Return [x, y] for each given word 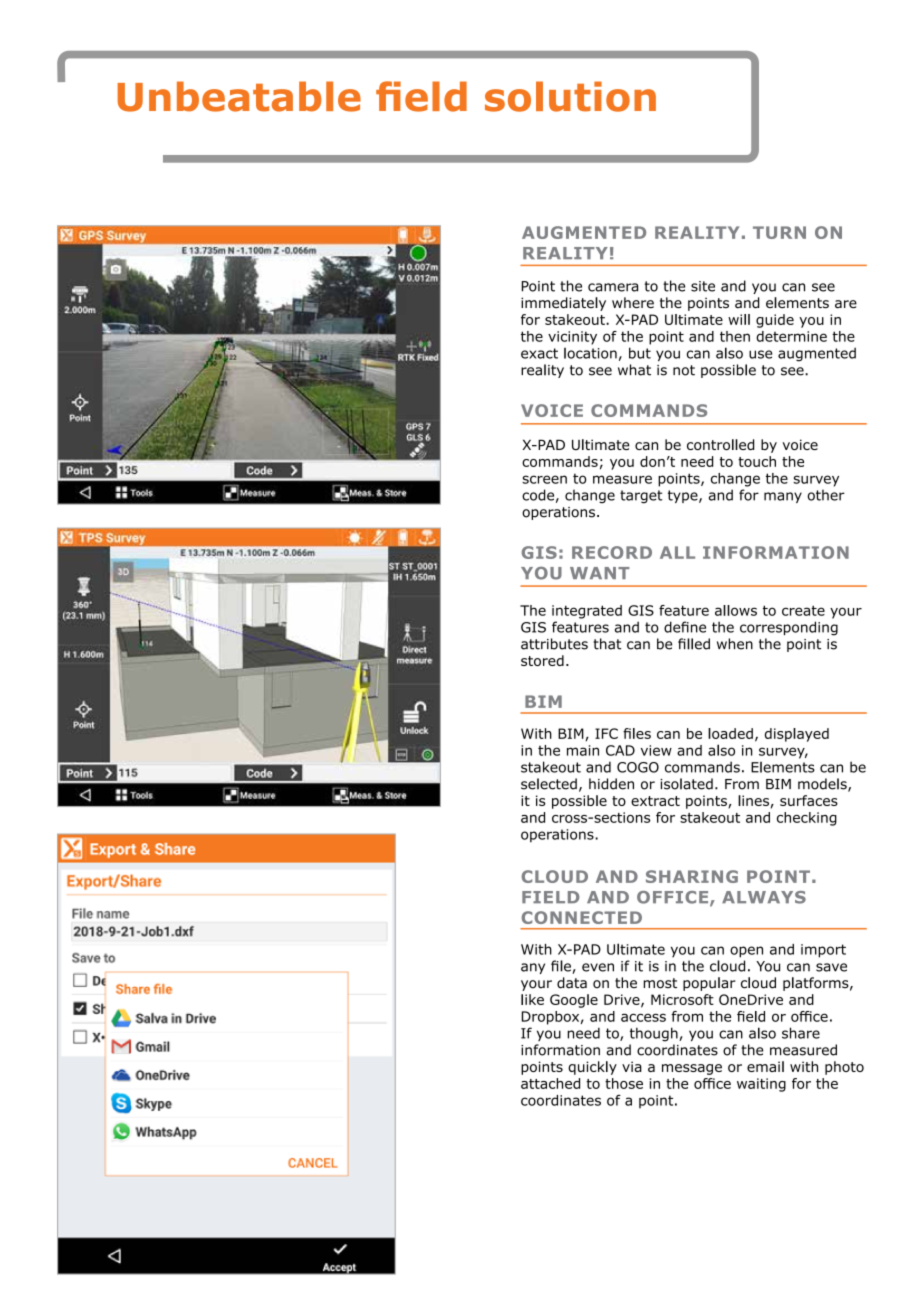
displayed [797, 735]
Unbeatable [239, 96]
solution [570, 96]
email [765, 1066]
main [583, 750]
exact [539, 353]
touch [757, 461]
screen [544, 479]
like [532, 999]
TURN [779, 232]
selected [549, 784]
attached [550, 1083]
